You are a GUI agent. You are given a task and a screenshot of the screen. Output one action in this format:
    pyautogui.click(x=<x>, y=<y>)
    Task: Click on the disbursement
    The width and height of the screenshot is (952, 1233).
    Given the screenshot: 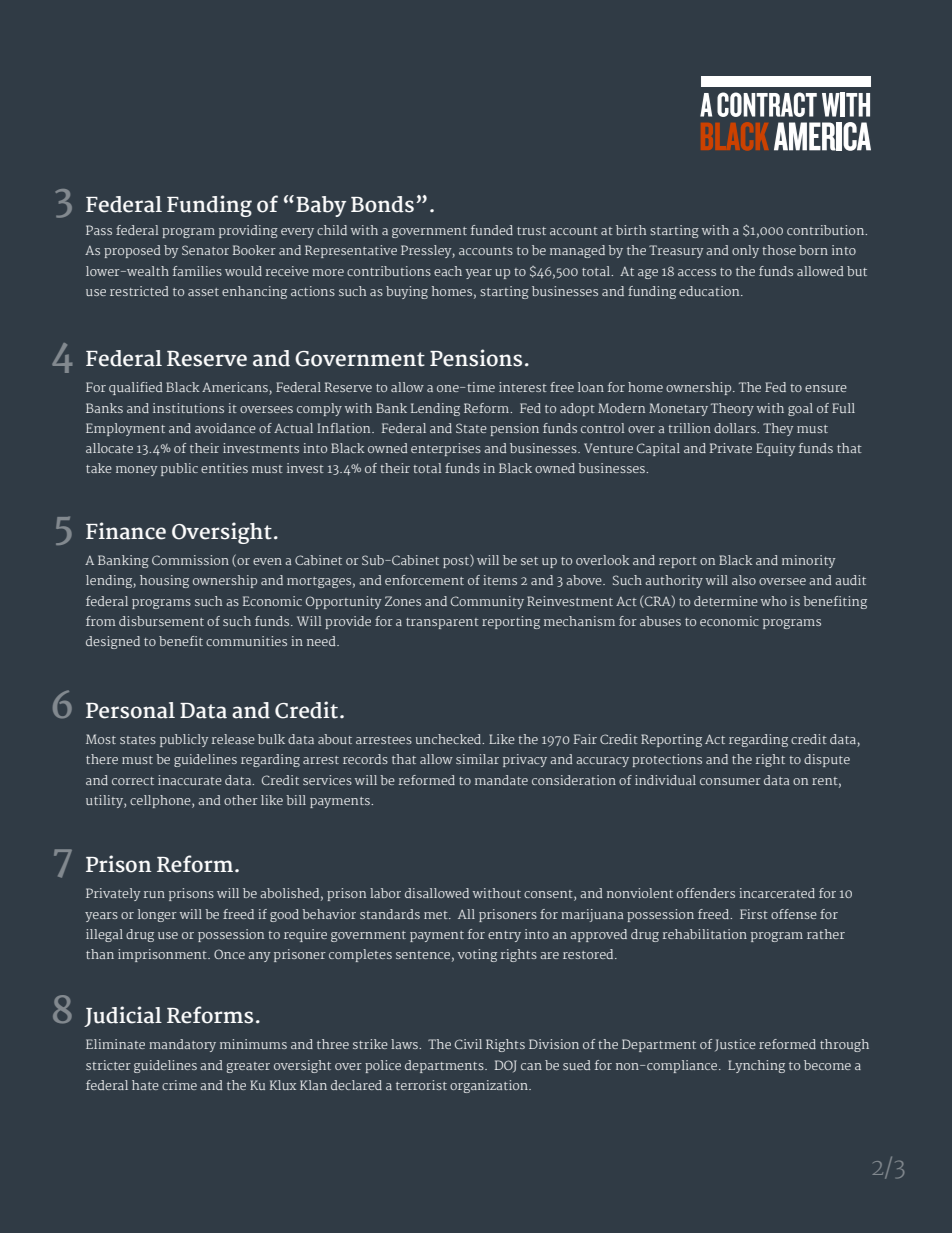 What is the action you would take?
    pyautogui.click(x=161, y=621)
